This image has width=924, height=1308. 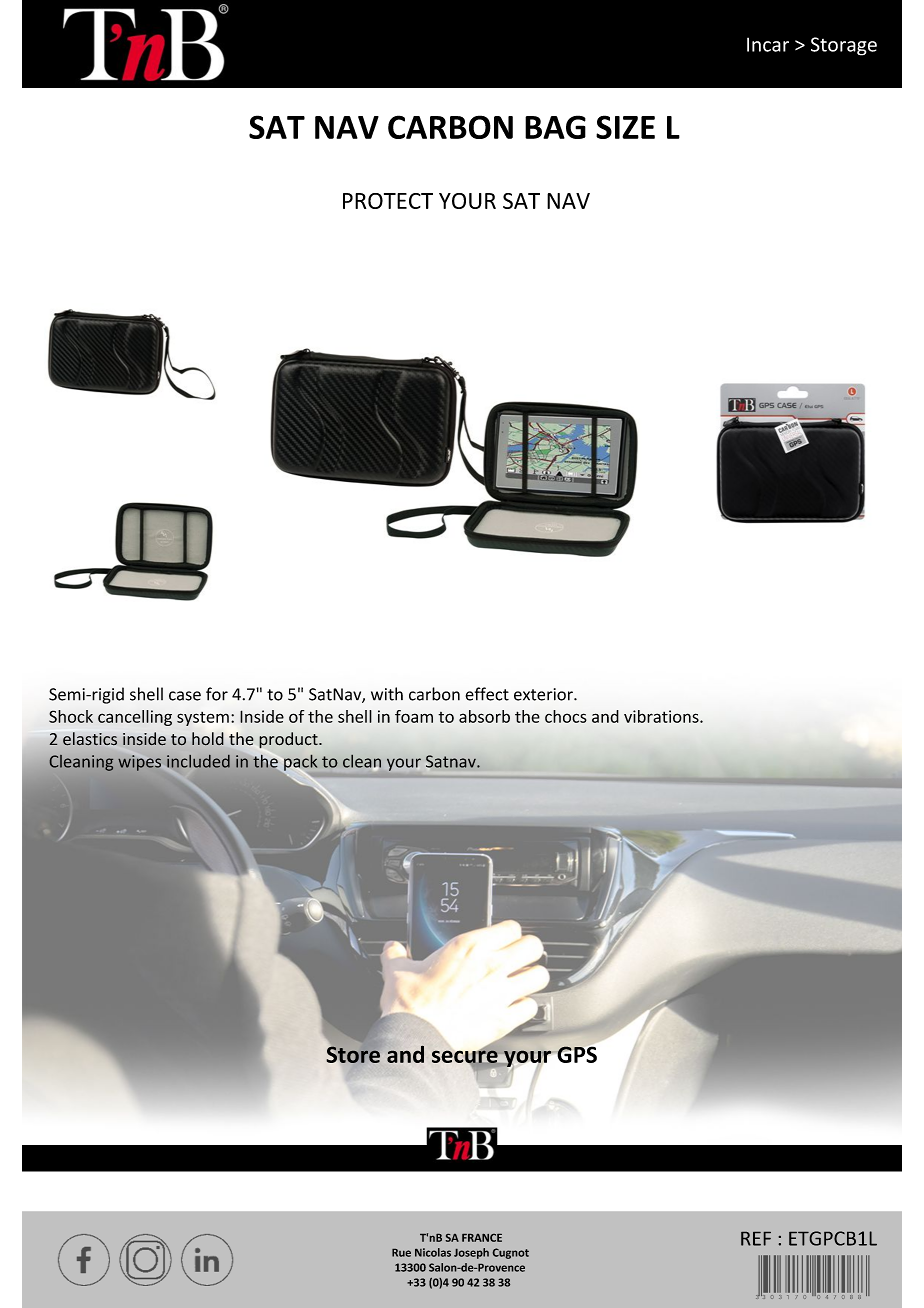 I want to click on REF, so click(x=756, y=1239).
